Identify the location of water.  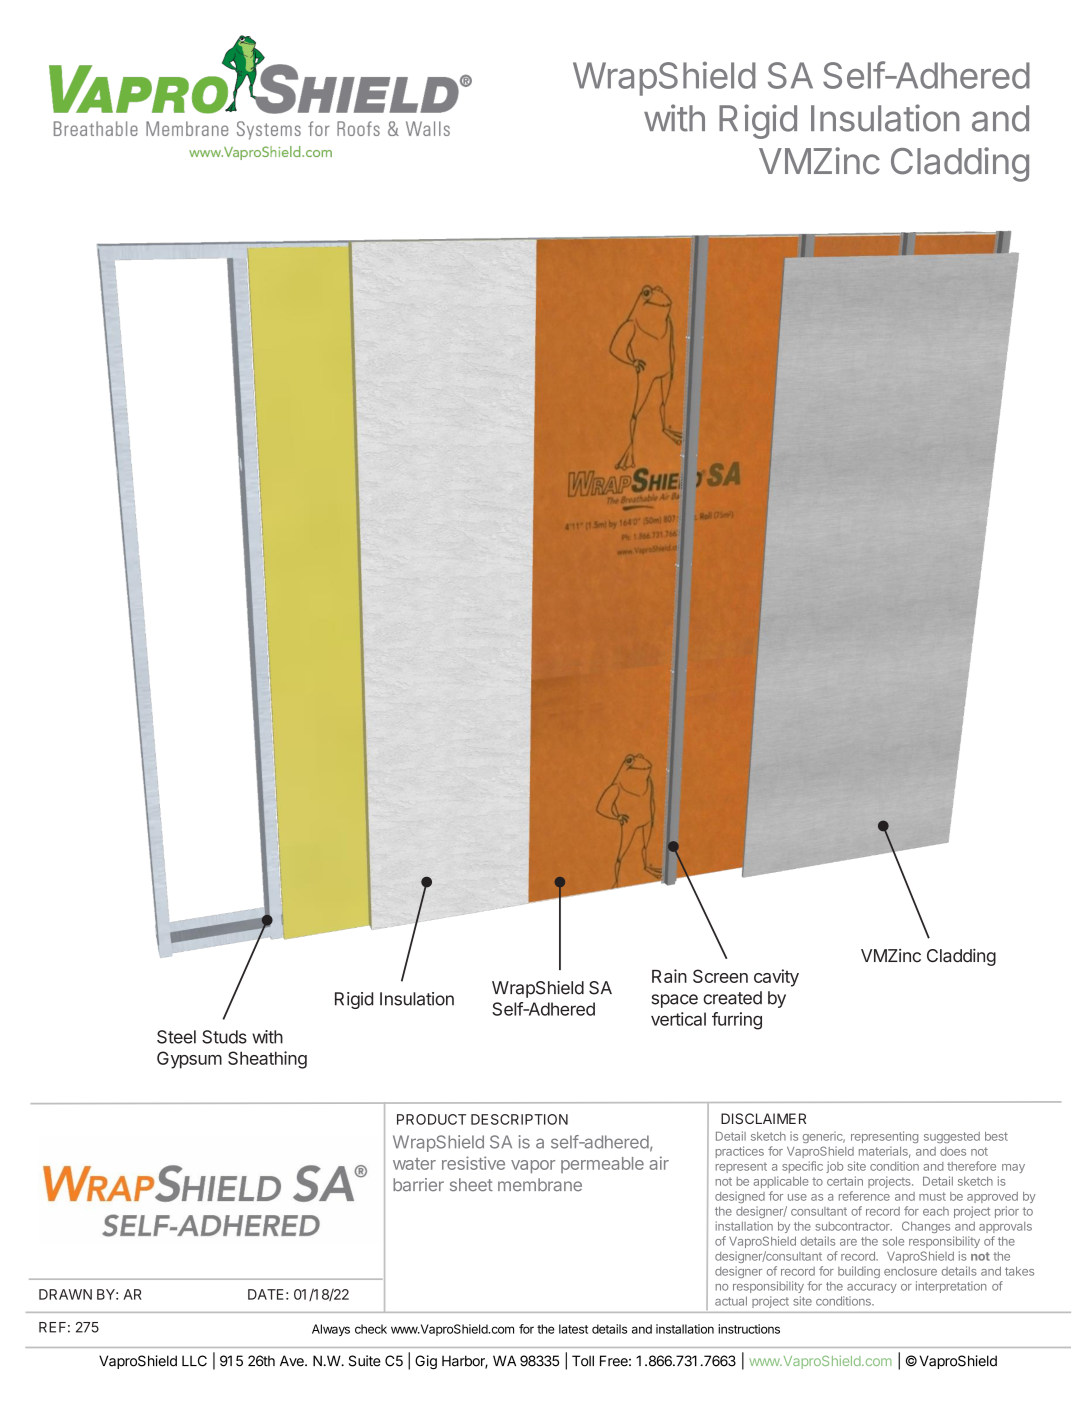
(414, 1164).
